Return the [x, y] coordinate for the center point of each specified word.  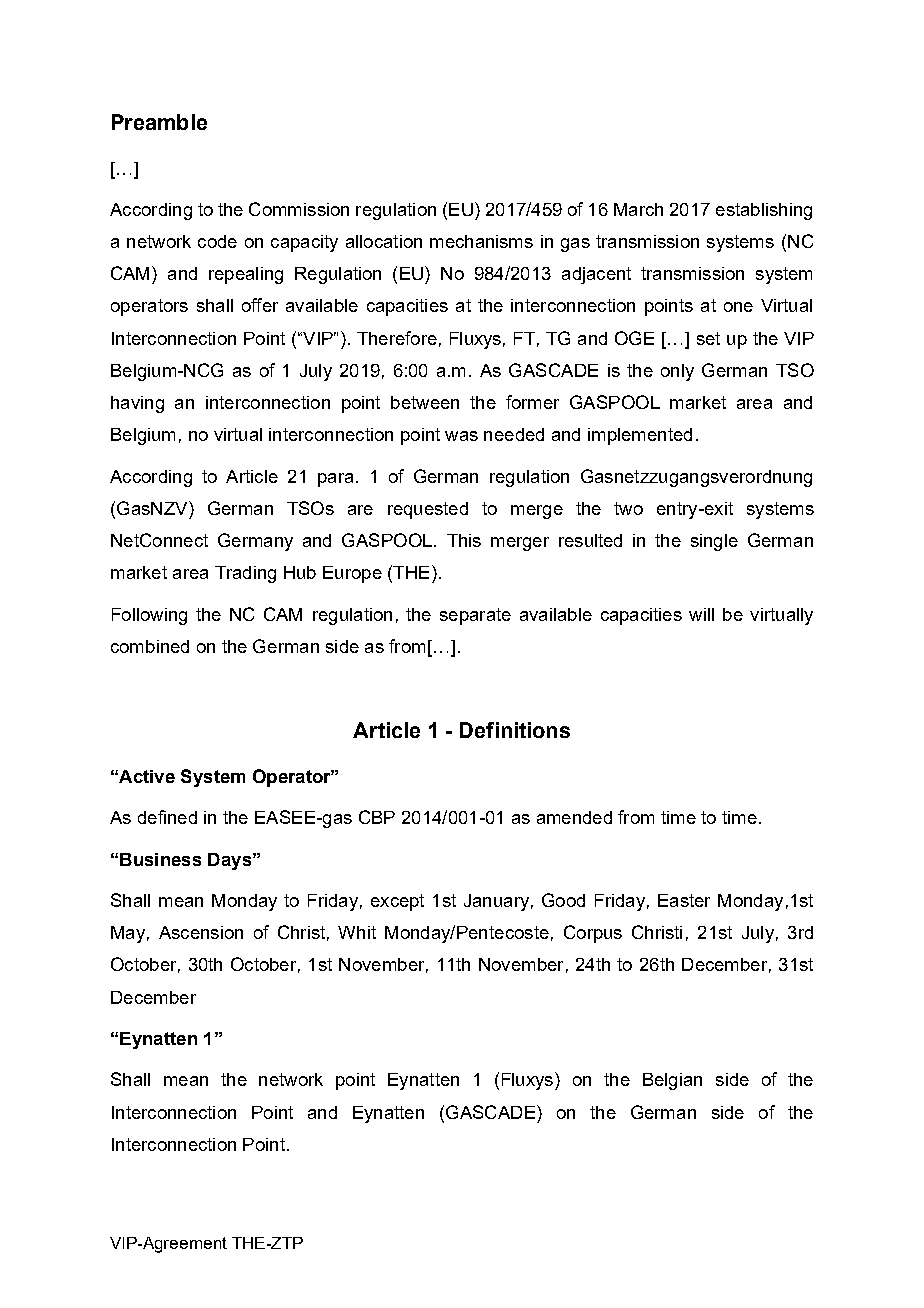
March [638, 209]
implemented [640, 436]
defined [167, 817]
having [137, 404]
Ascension [201, 932]
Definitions [515, 730]
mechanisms [481, 241]
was [461, 436]
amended [574, 817]
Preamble [159, 122]
